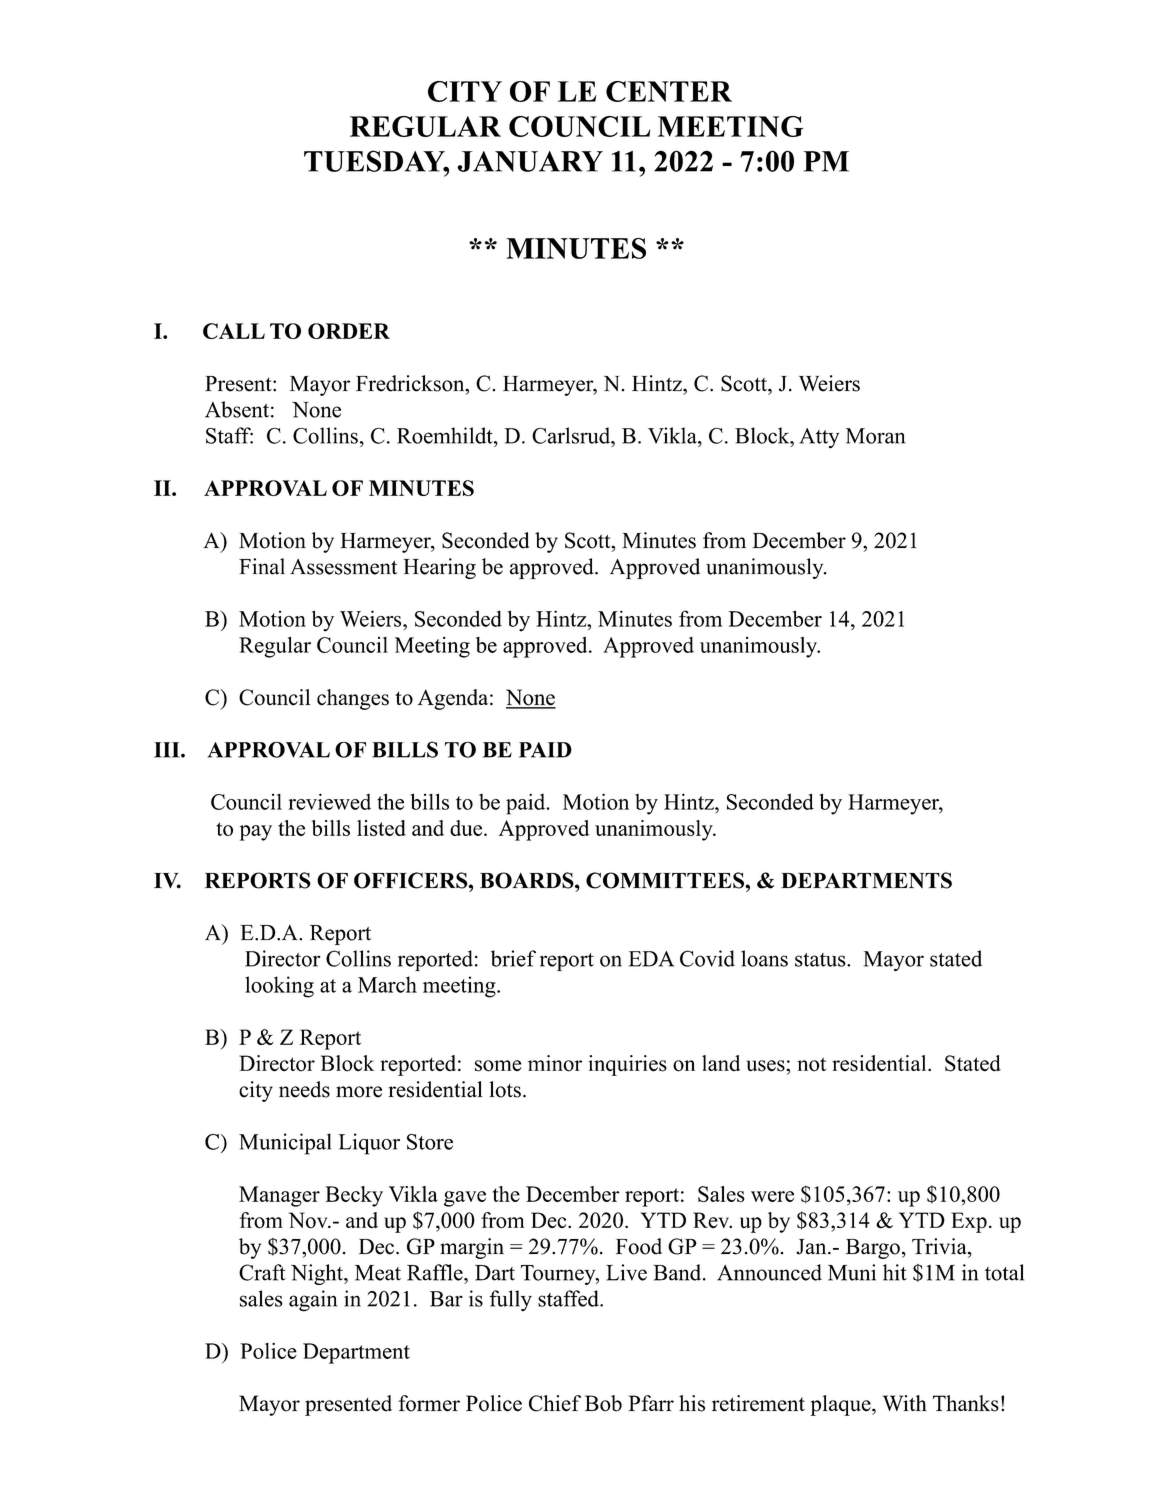  Describe the element at coordinates (439, 568) in the screenshot. I see `Hearing` at that location.
